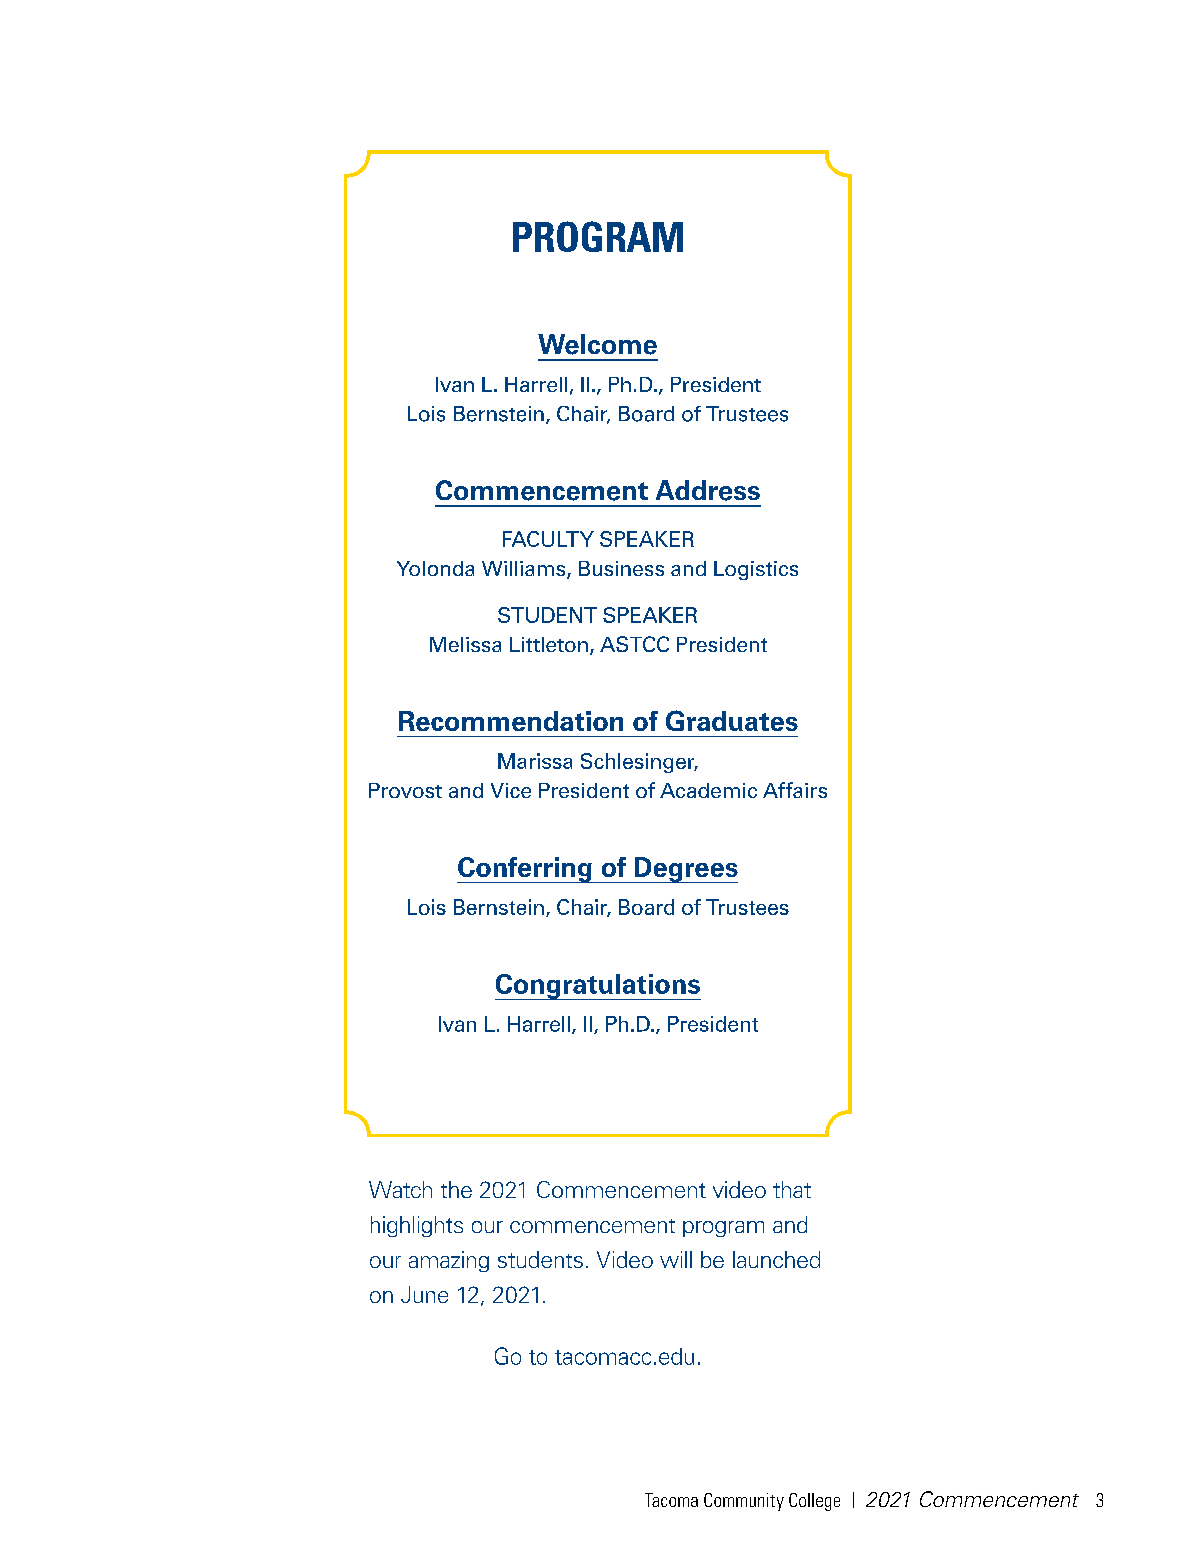 Image resolution: width=1192 pixels, height=1542 pixels. What do you see at coordinates (756, 570) in the document?
I see `Logistics` at bounding box center [756, 570].
